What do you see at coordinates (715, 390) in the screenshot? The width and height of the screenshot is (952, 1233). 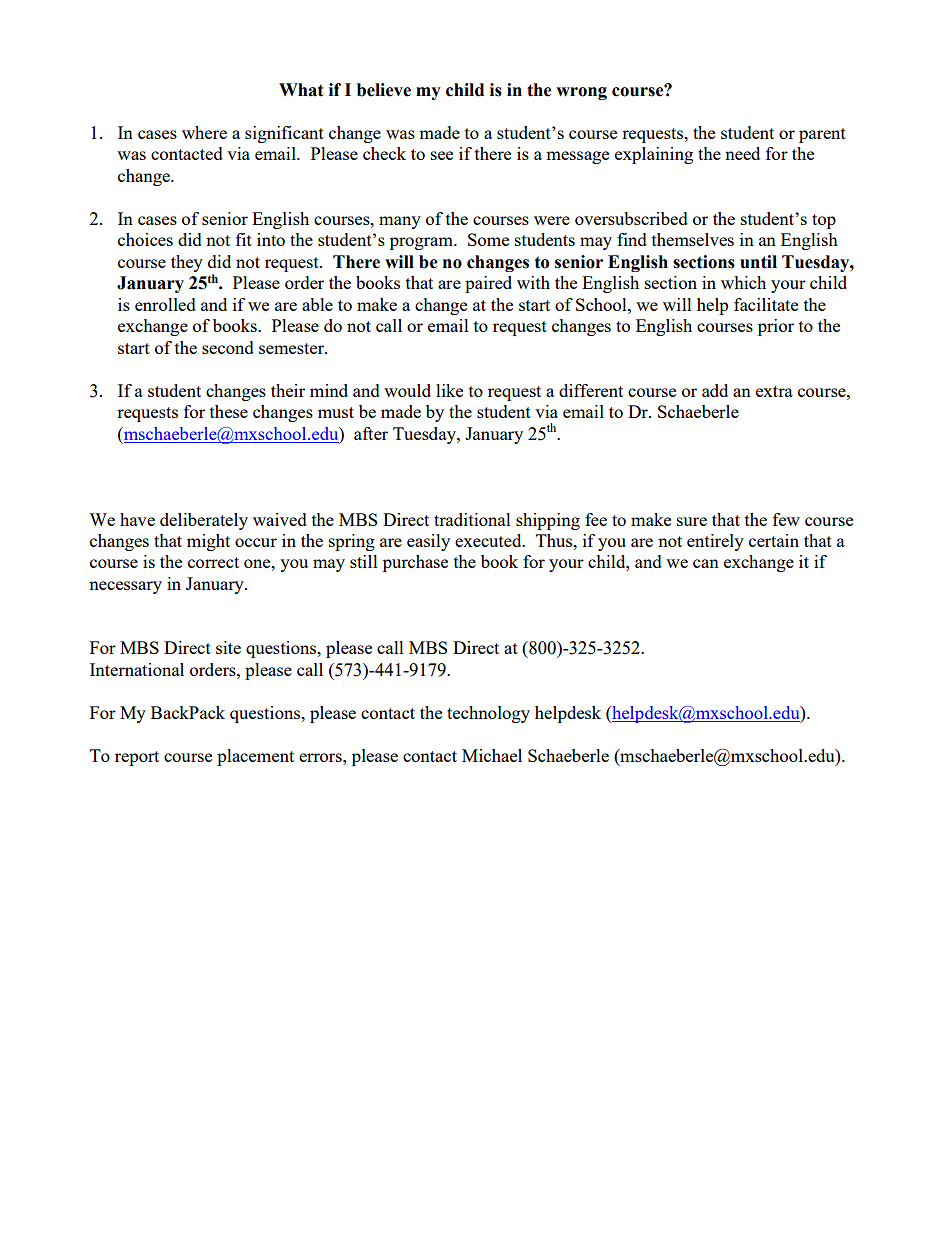 I see `add` at bounding box center [715, 390].
